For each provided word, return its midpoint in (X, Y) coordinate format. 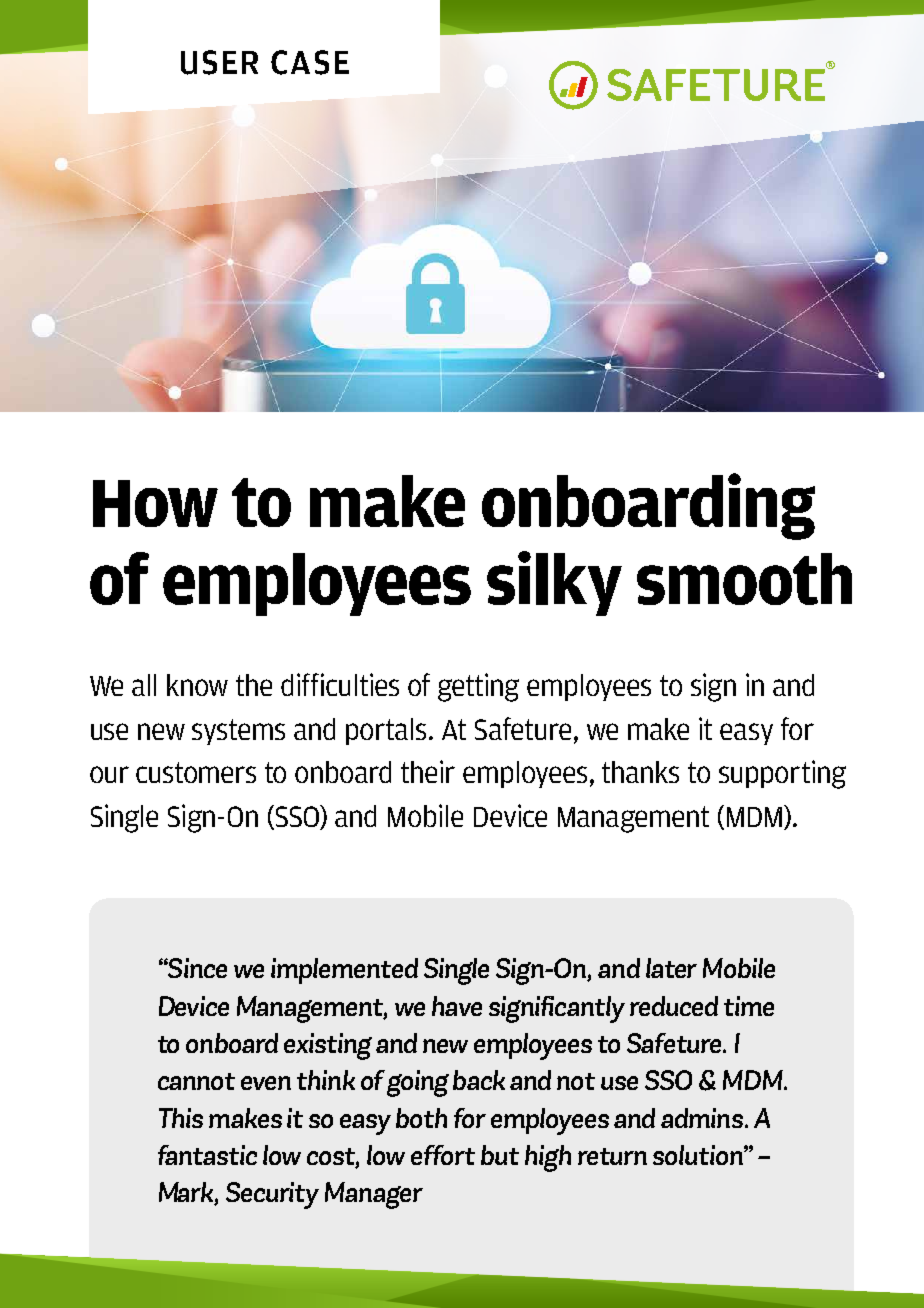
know (197, 685)
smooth (744, 579)
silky (554, 583)
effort (443, 1155)
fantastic (207, 1155)
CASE (310, 62)
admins (703, 1118)
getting (478, 687)
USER (219, 62)
